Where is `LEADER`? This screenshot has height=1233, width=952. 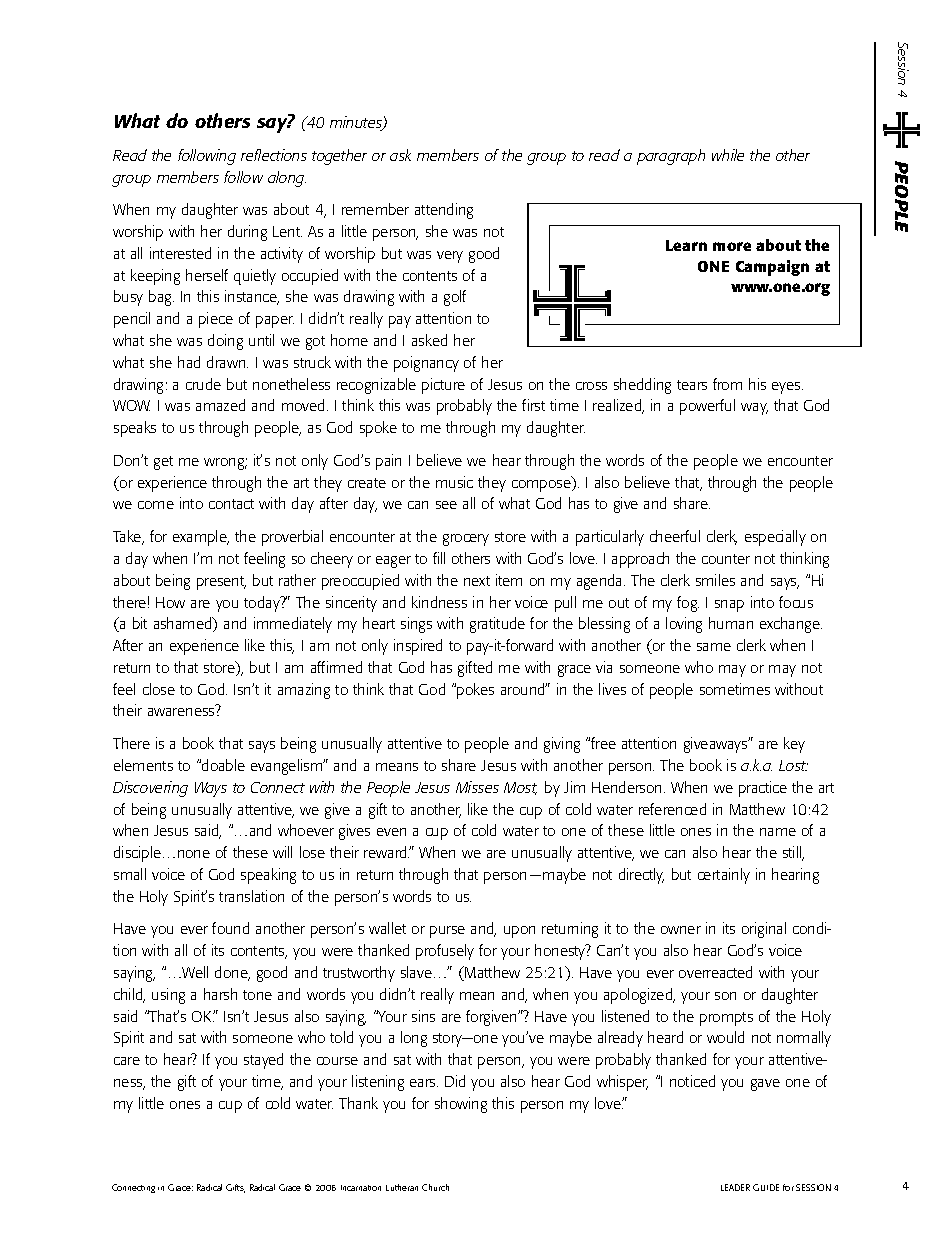 LEADER is located at coordinates (735, 1187).
